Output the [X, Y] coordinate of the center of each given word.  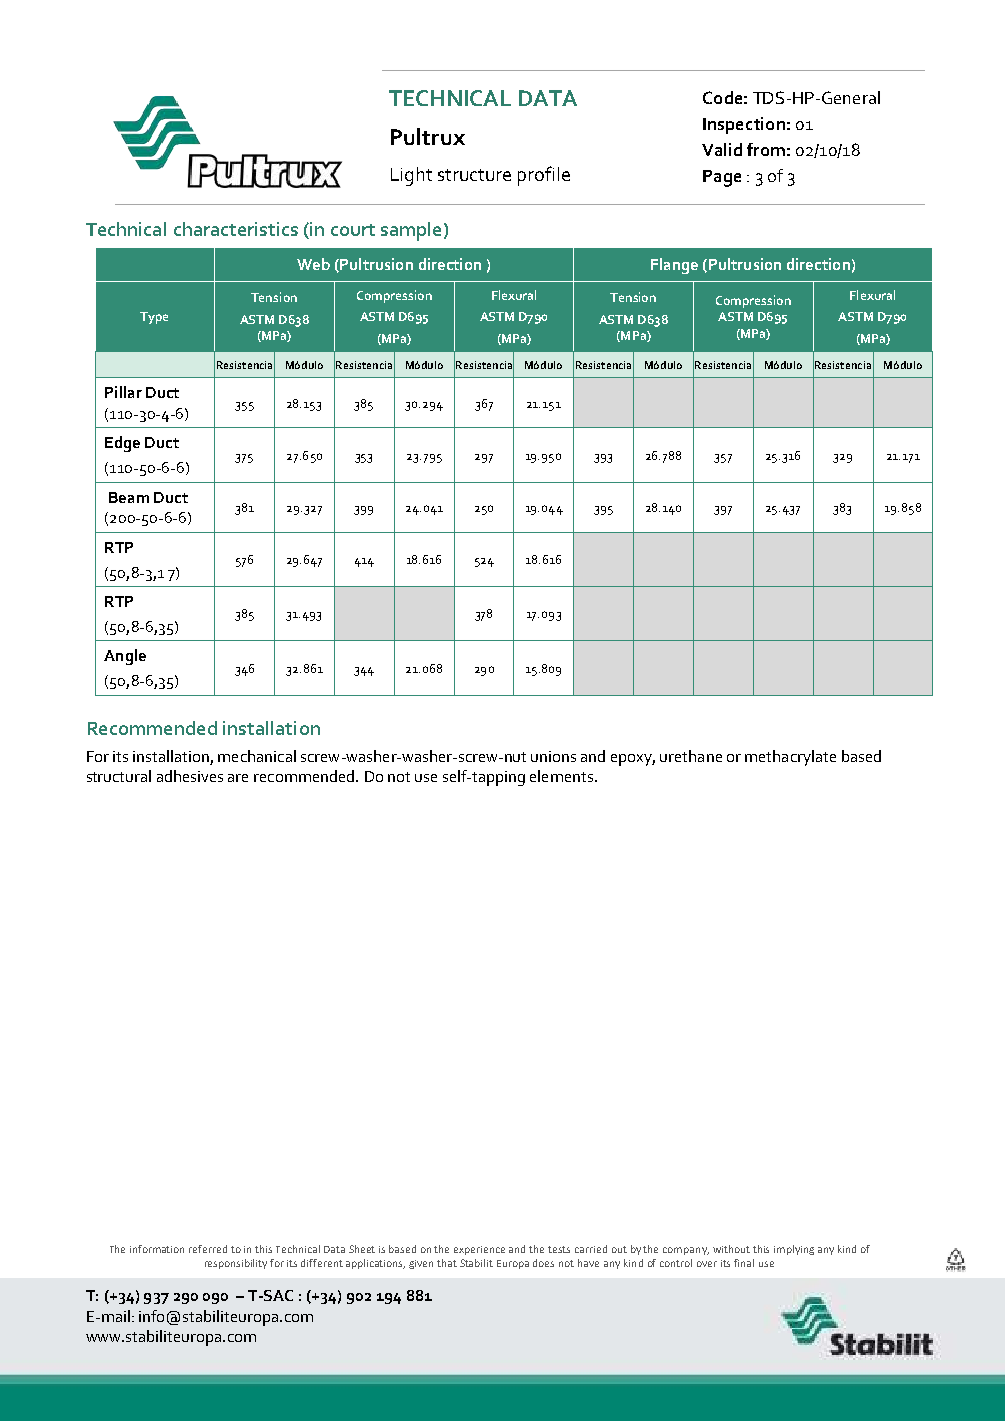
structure [474, 175]
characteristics [236, 229]
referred [208, 1249]
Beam [129, 497]
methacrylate [790, 758]
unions [553, 756]
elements [561, 776]
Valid [722, 149]
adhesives [190, 776]
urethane [691, 756]
